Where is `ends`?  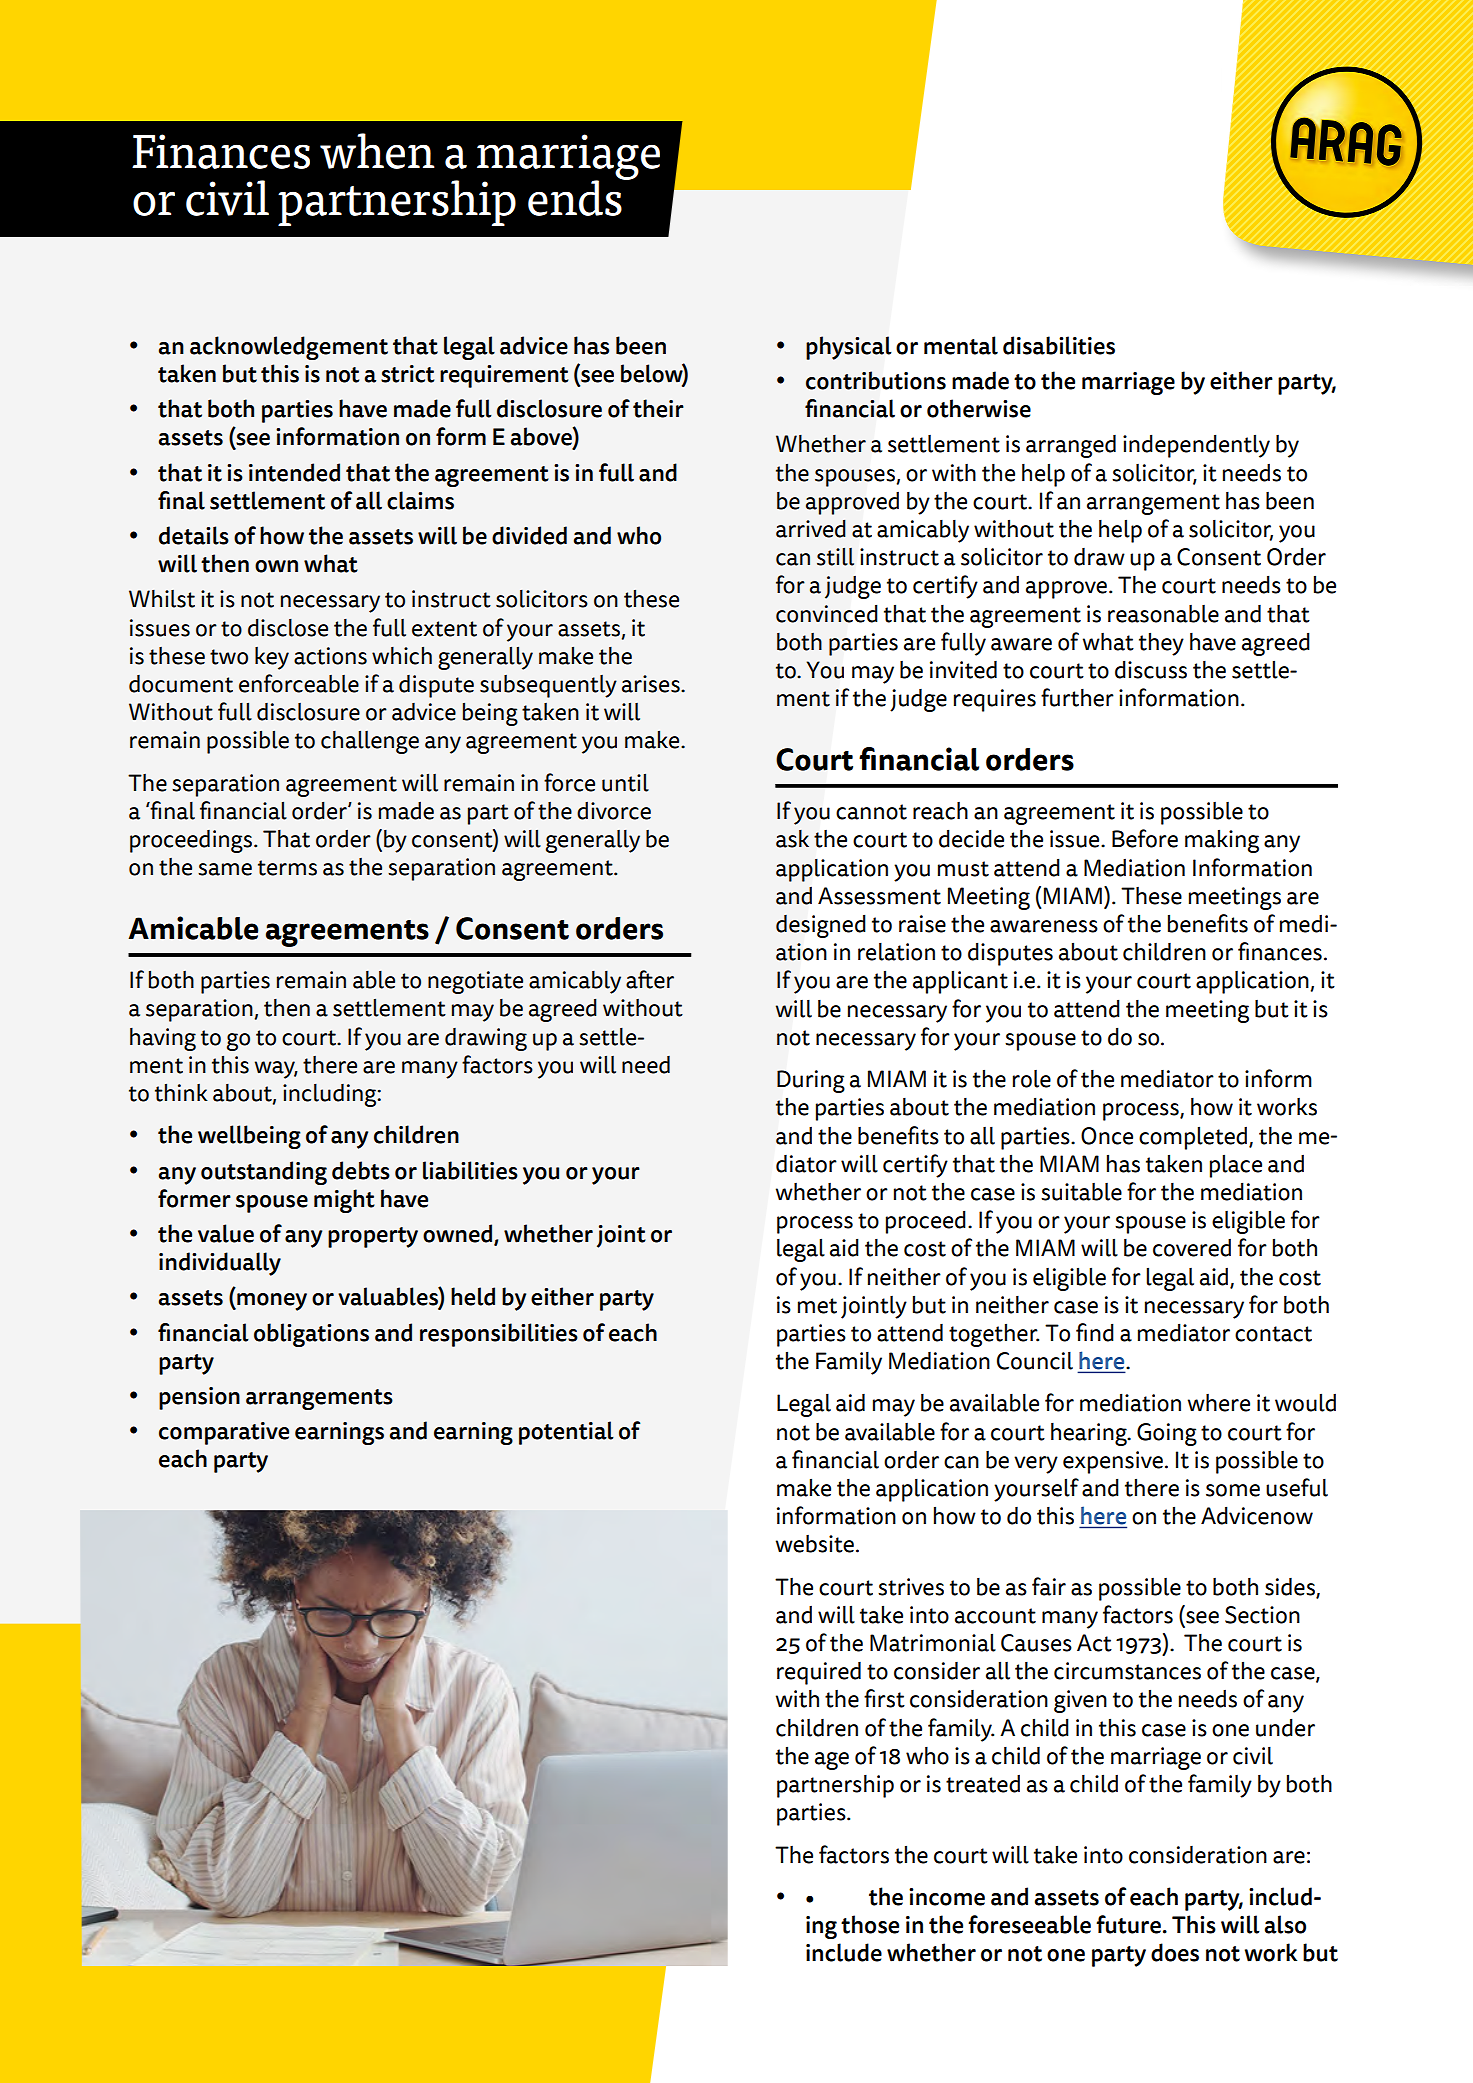
ends is located at coordinates (576, 197).
